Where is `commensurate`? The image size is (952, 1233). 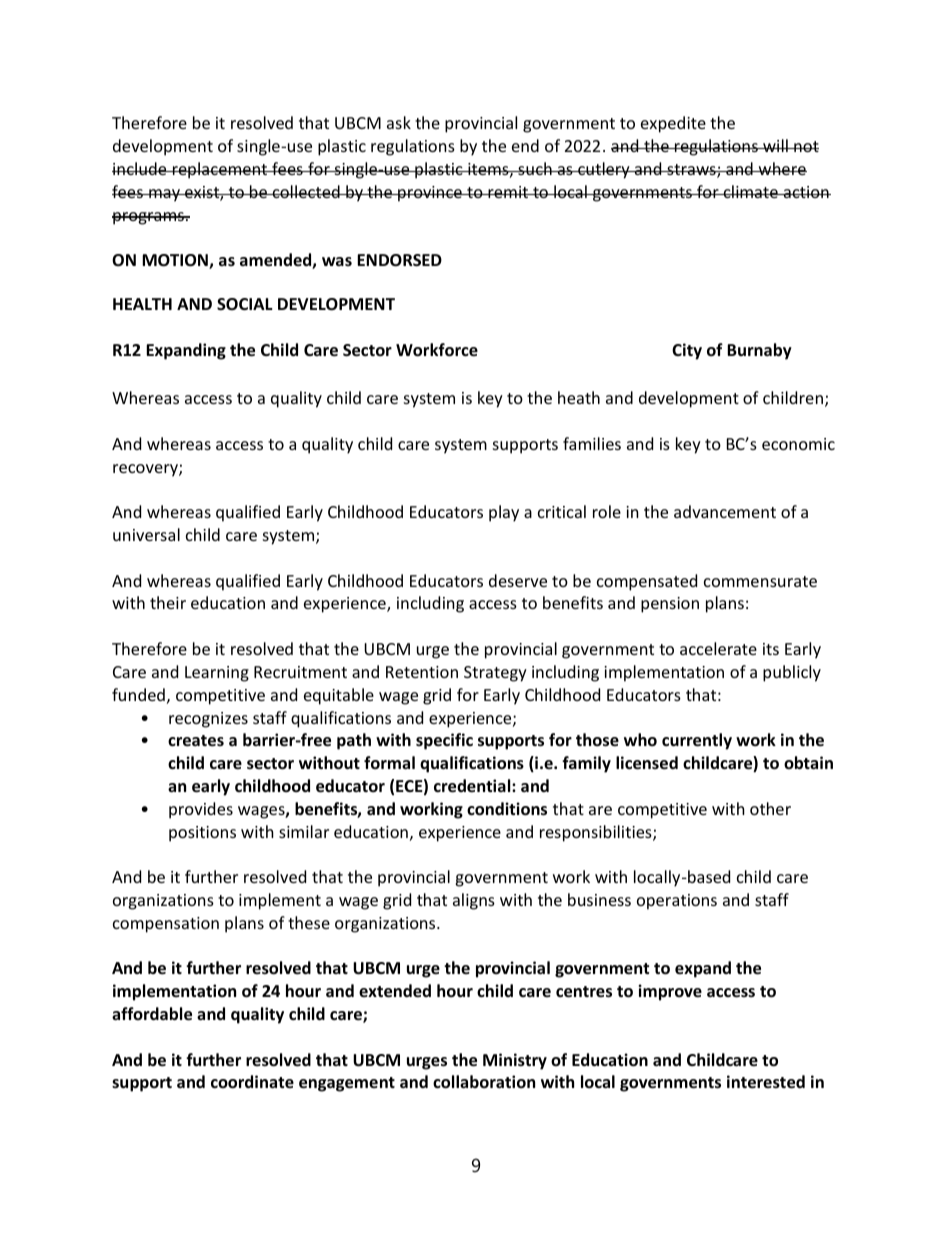 commensurate is located at coordinates (760, 581).
